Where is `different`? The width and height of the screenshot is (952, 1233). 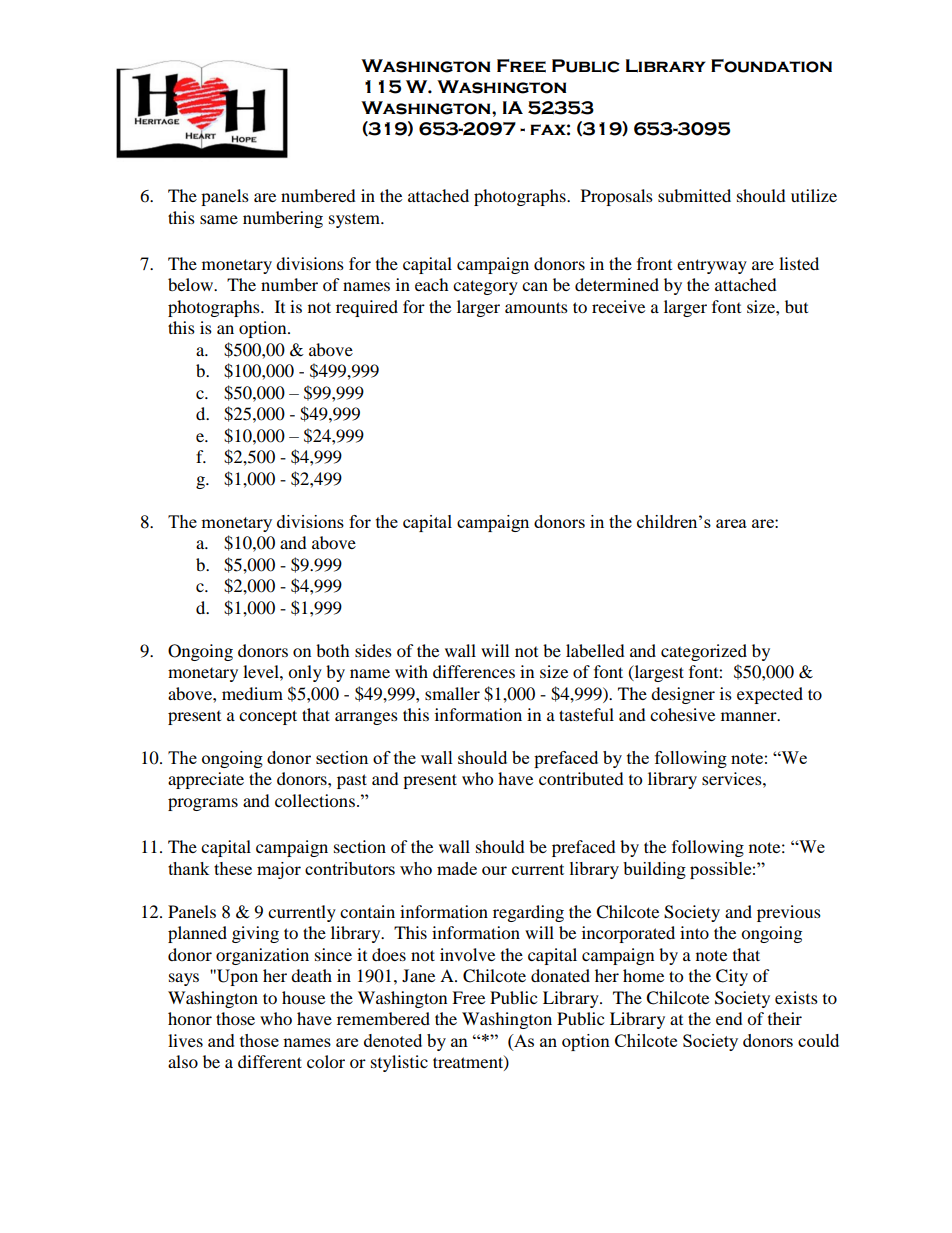
different is located at coordinates (270, 1061).
